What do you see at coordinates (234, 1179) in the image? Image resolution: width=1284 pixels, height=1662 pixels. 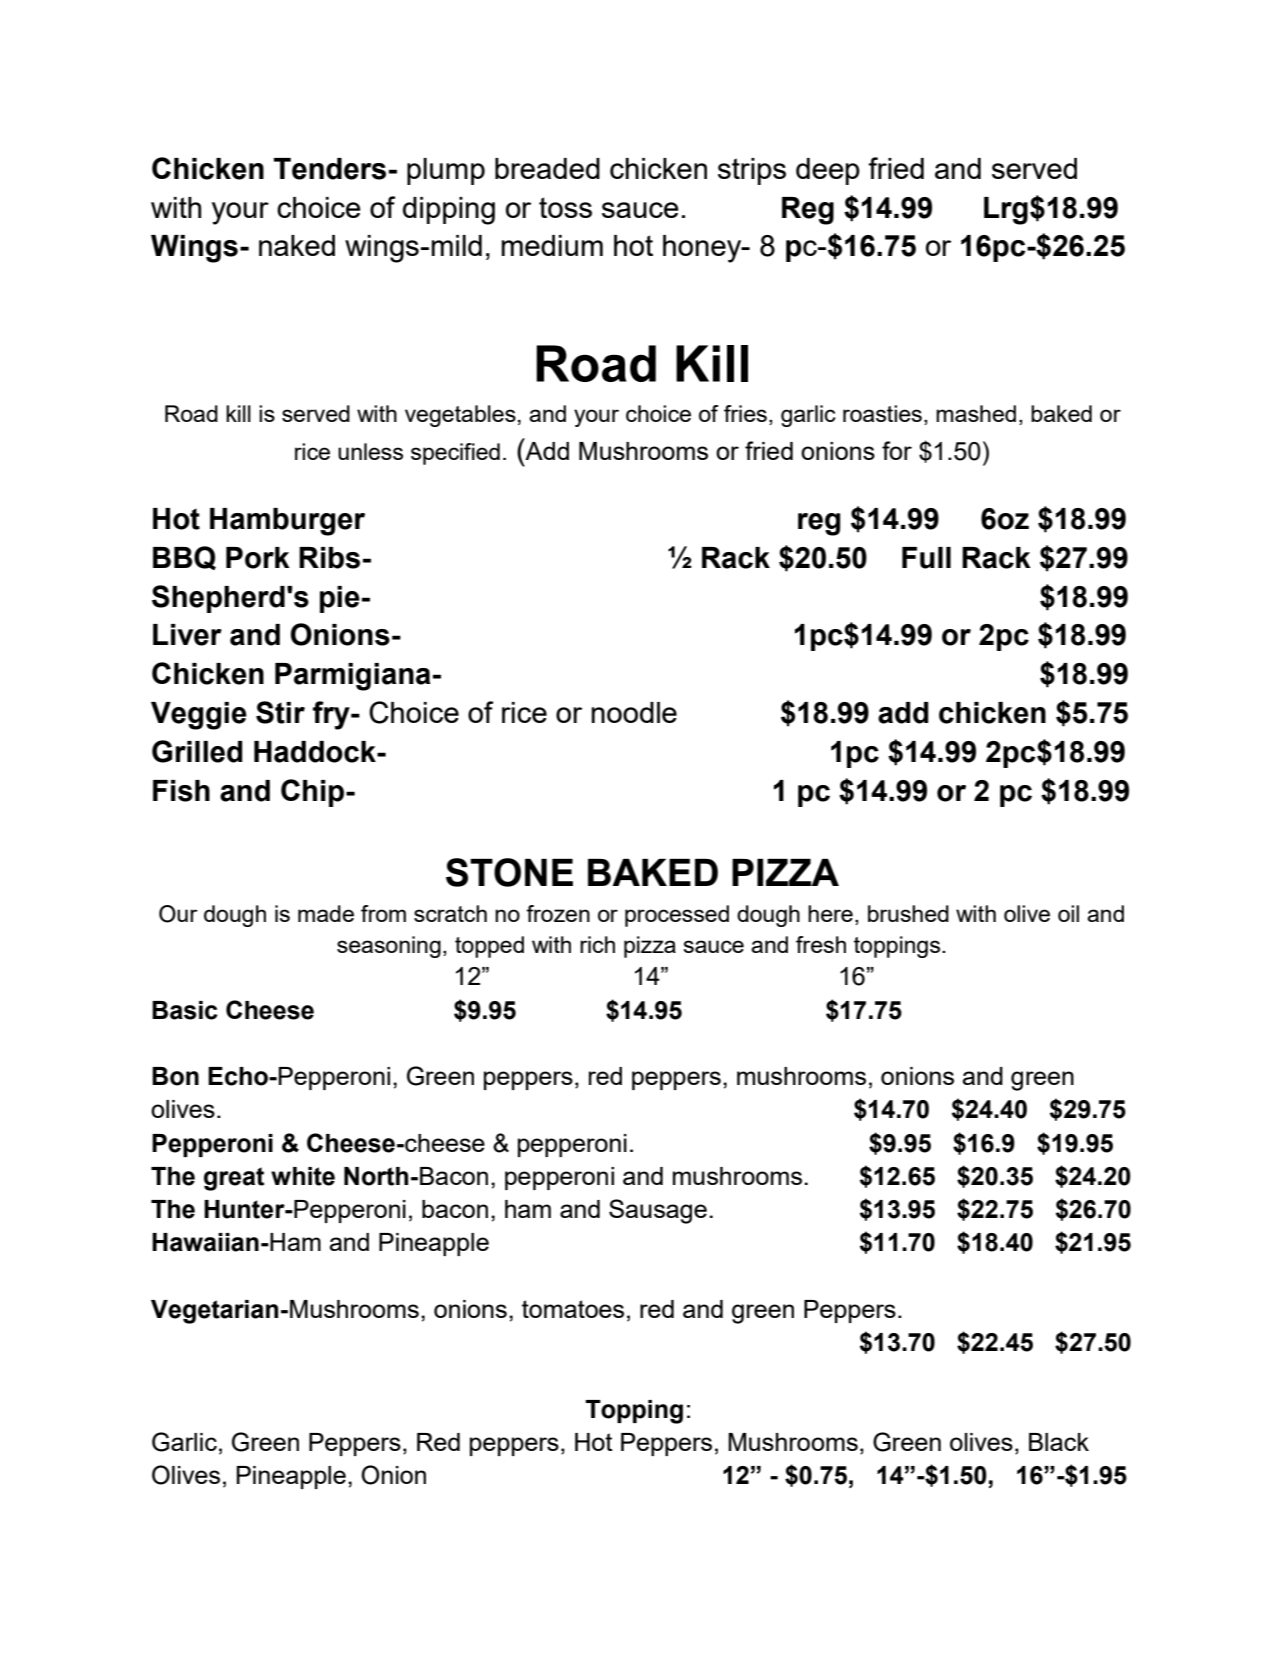 I see `great` at bounding box center [234, 1179].
